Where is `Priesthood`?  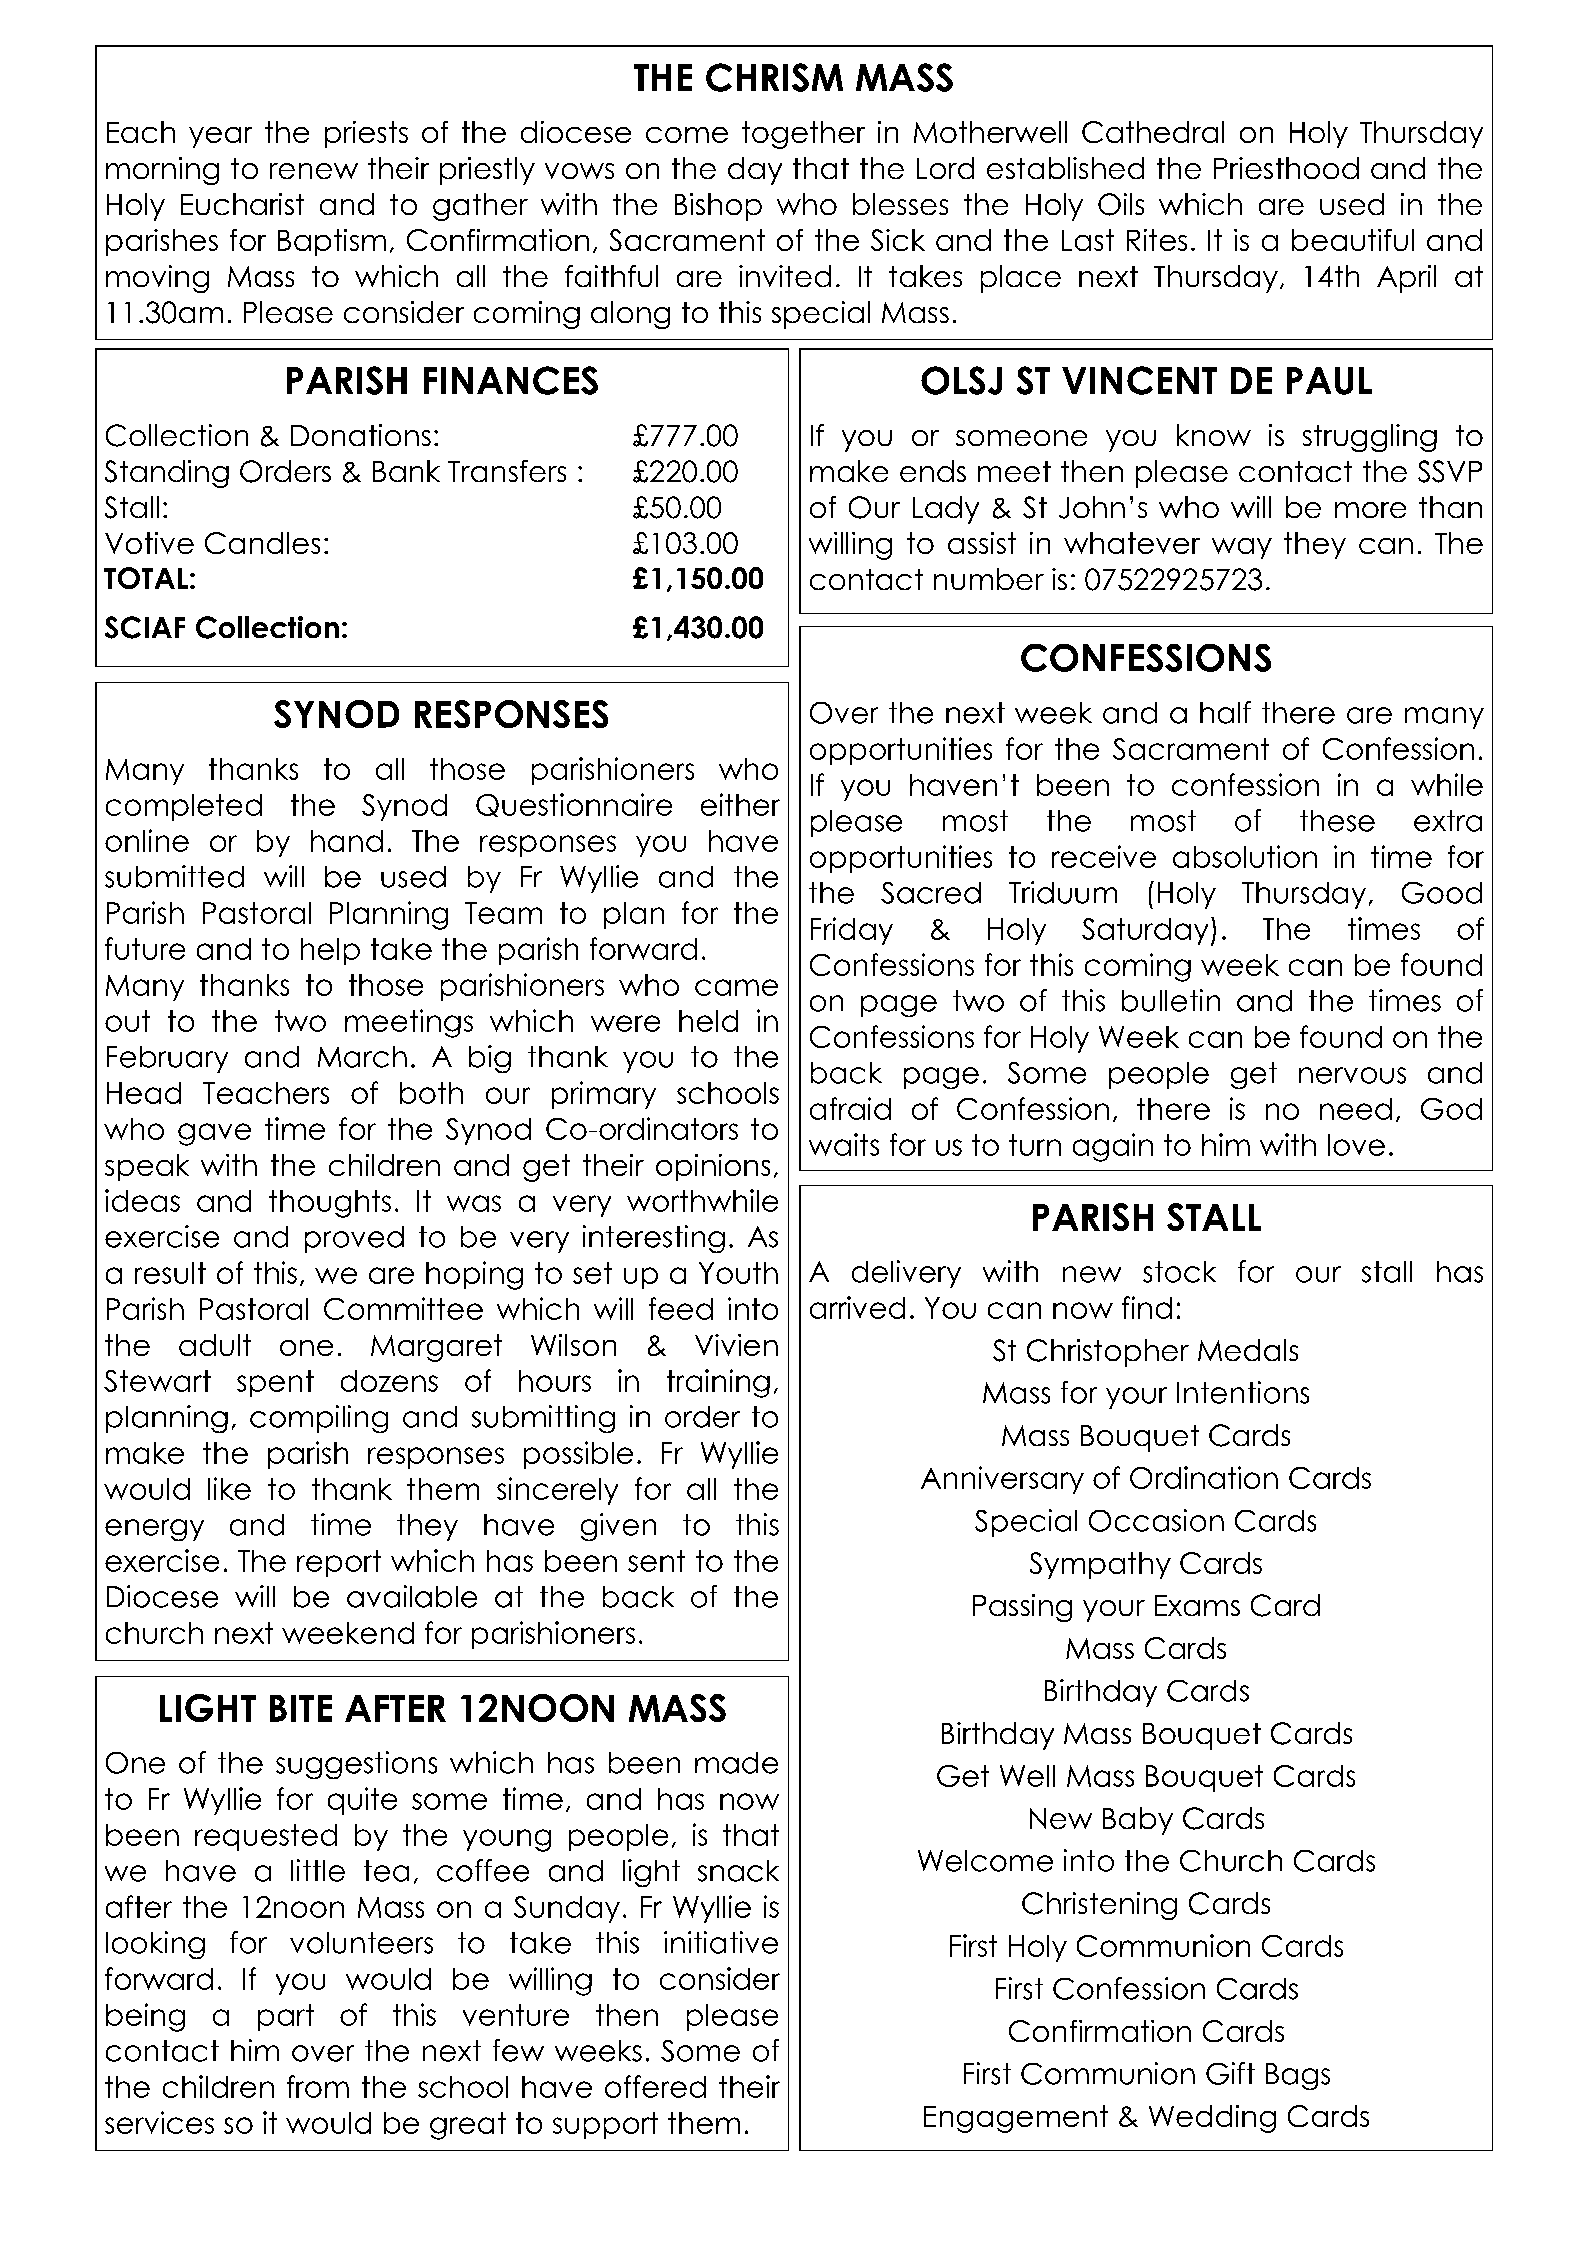
Priesthood is located at coordinates (1286, 168).
